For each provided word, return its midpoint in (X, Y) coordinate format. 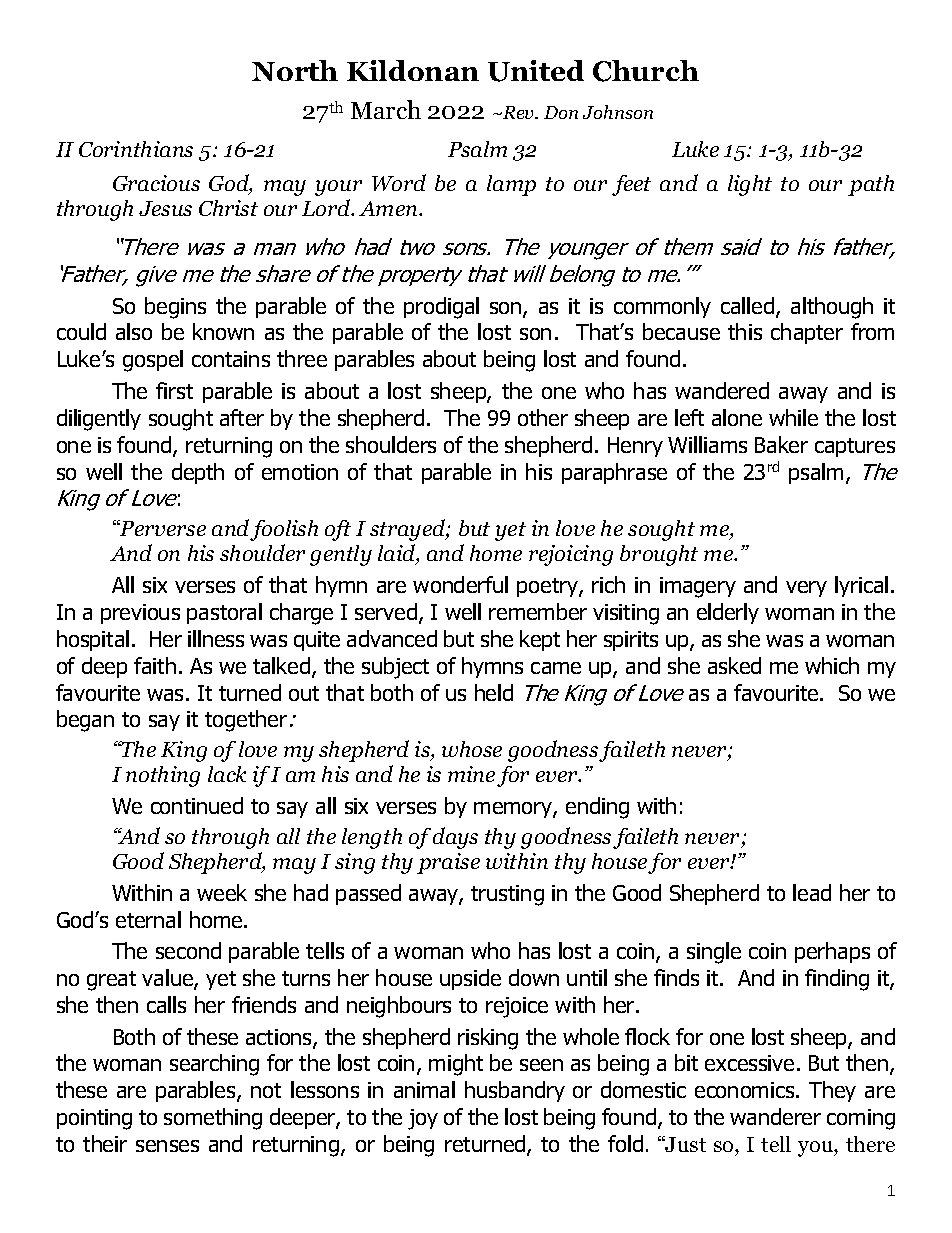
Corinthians (136, 149)
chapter (807, 333)
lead (812, 892)
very (806, 589)
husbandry (515, 1091)
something (213, 1119)
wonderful (460, 584)
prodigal (441, 308)
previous (140, 614)
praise (448, 863)
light (750, 185)
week (222, 892)
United (536, 71)
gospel (153, 361)
